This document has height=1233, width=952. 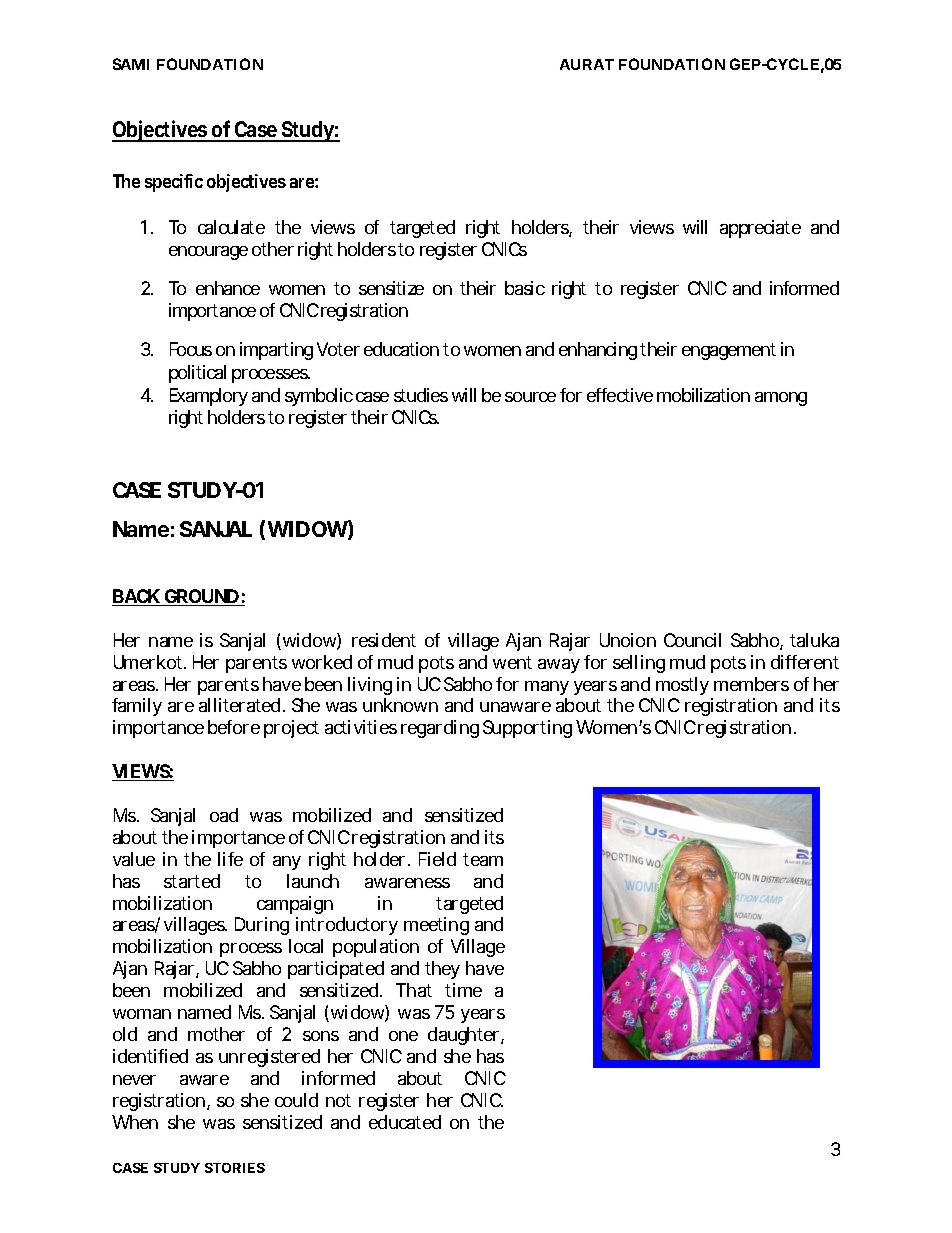 What do you see at coordinates (228, 288) in the document?
I see `enhance` at bounding box center [228, 288].
